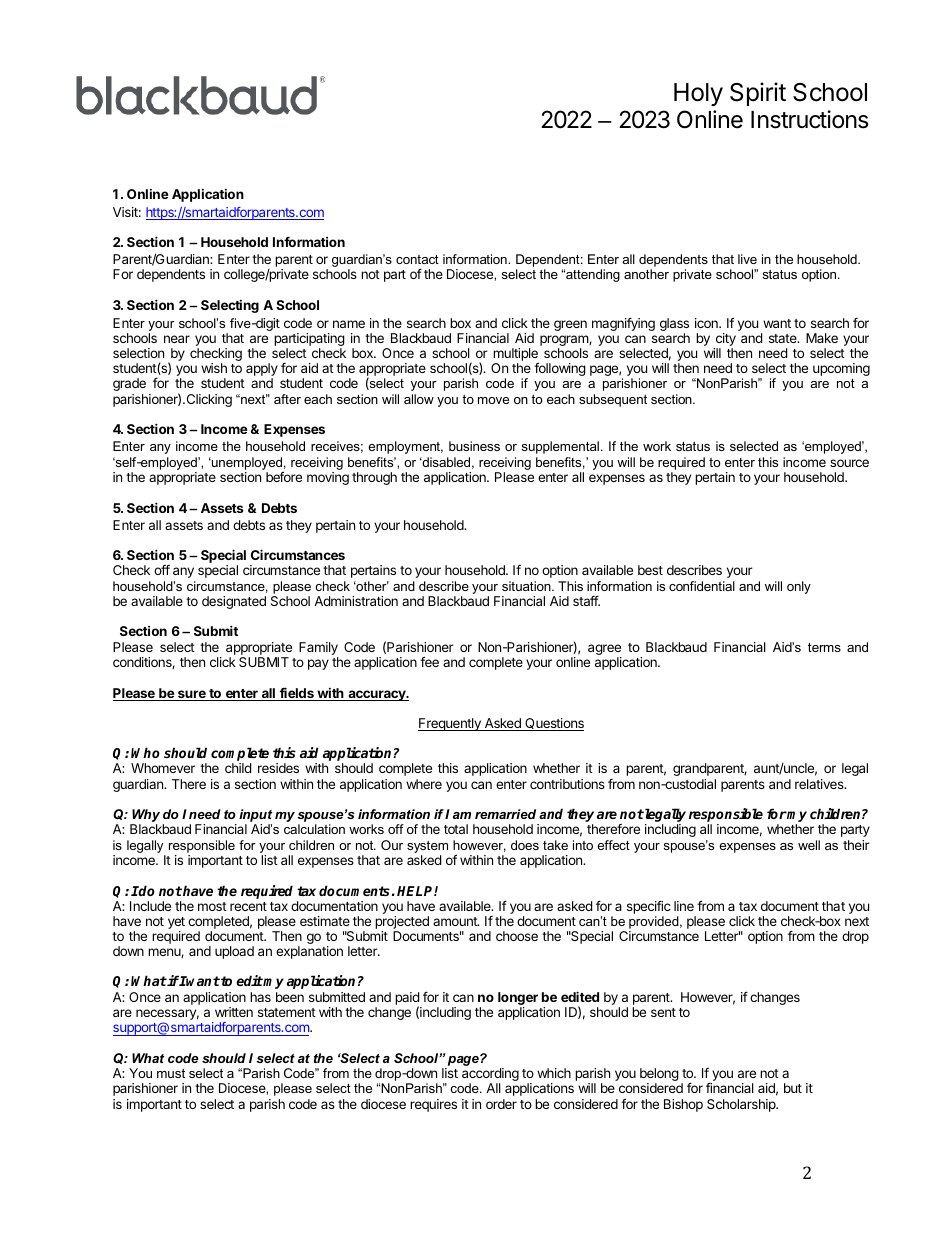  I want to click on does, so click(525, 845).
